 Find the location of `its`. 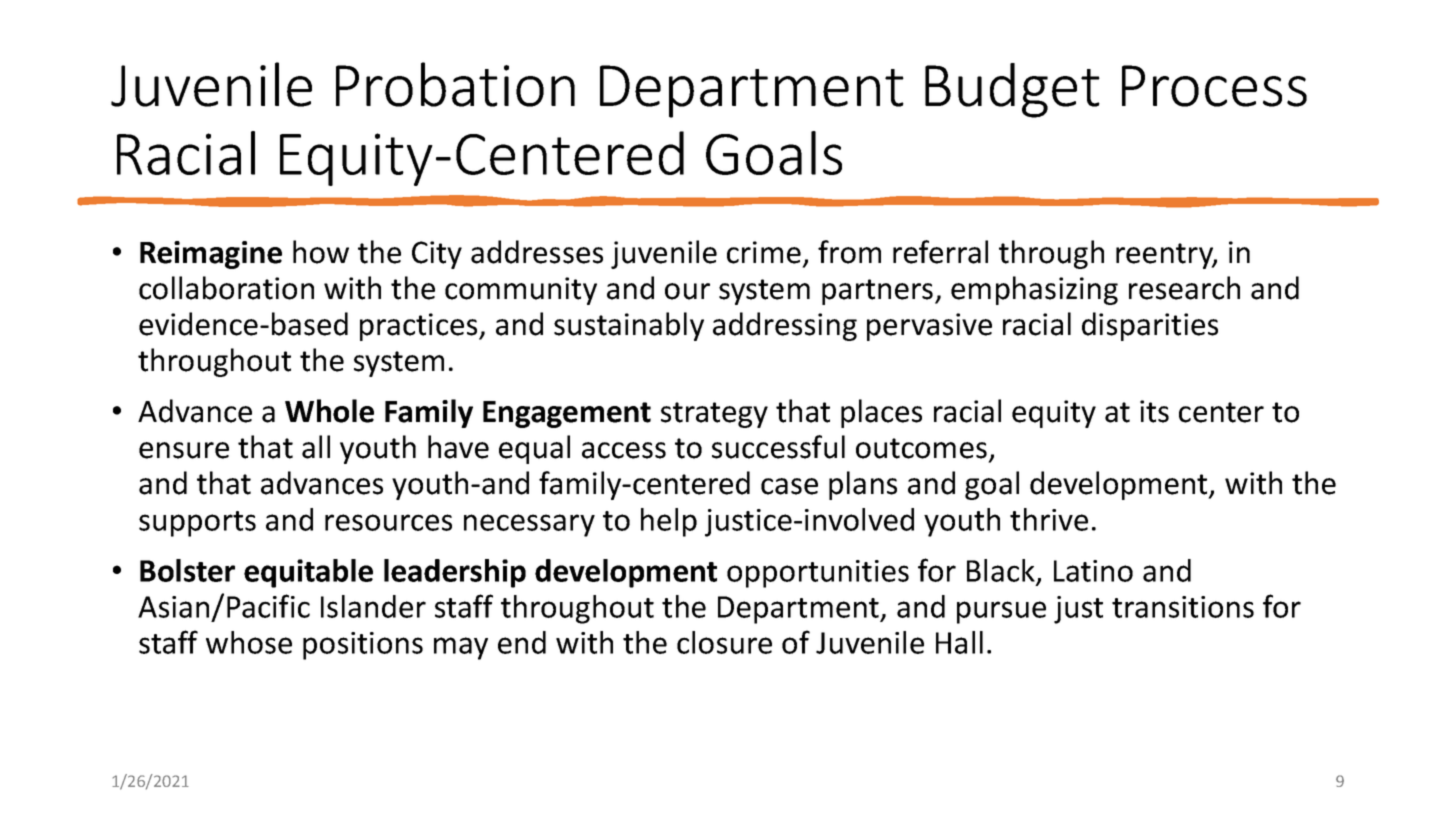

its is located at coordinates (1154, 411).
